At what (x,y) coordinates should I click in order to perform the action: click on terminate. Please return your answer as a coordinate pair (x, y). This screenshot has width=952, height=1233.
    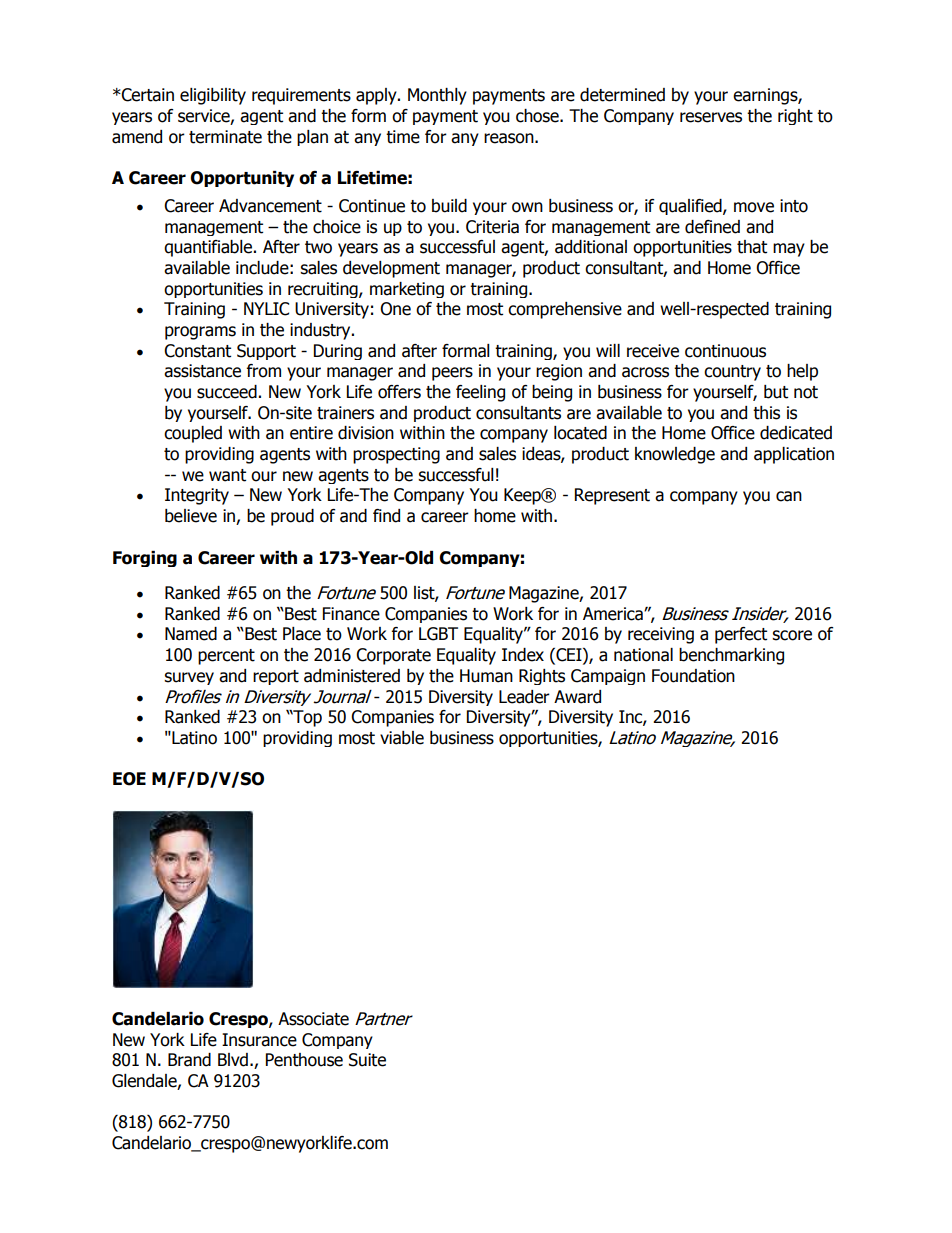
    Looking at the image, I should click on (225, 137).
